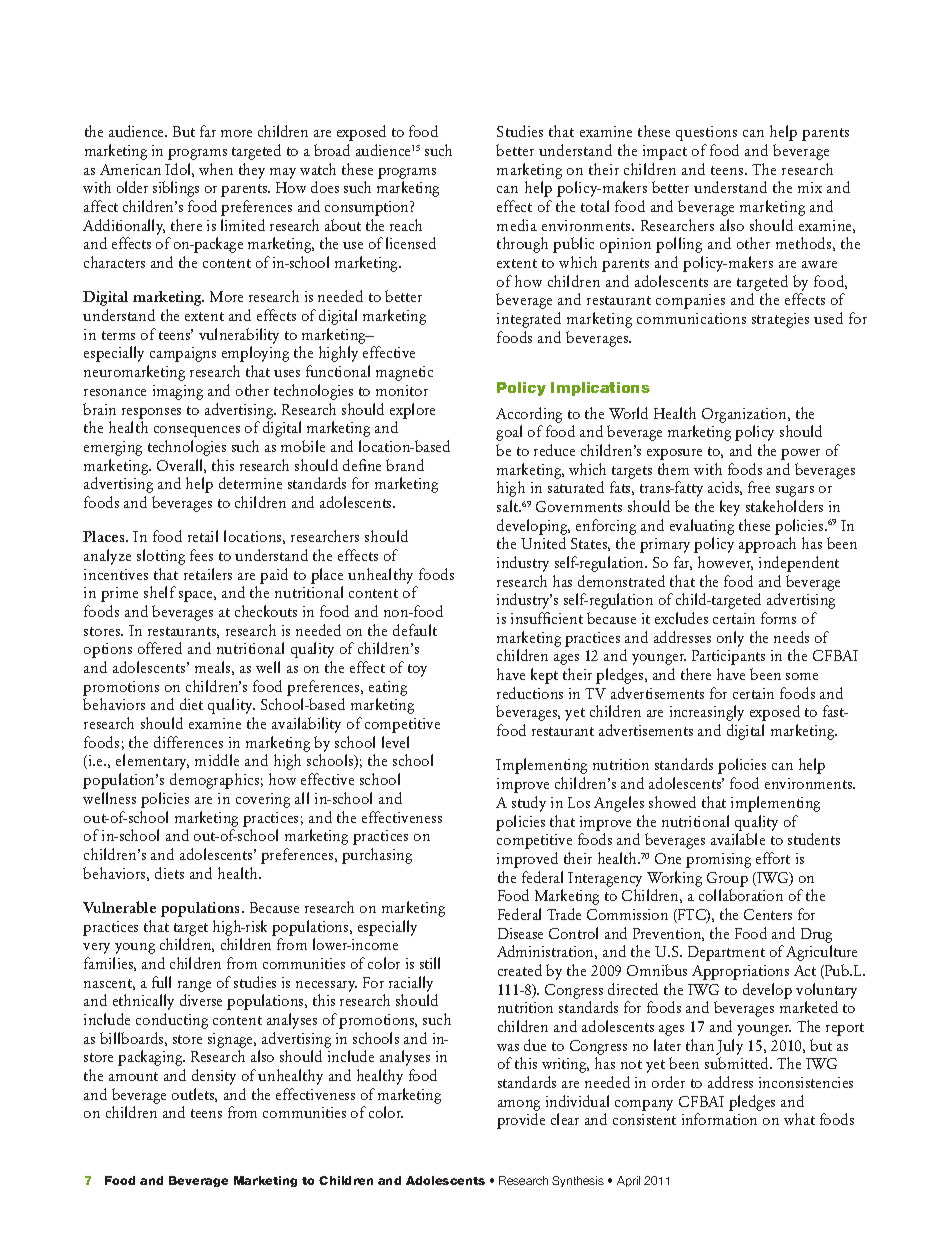  Describe the element at coordinates (728, 657) in the screenshot. I see `Participants` at that location.
